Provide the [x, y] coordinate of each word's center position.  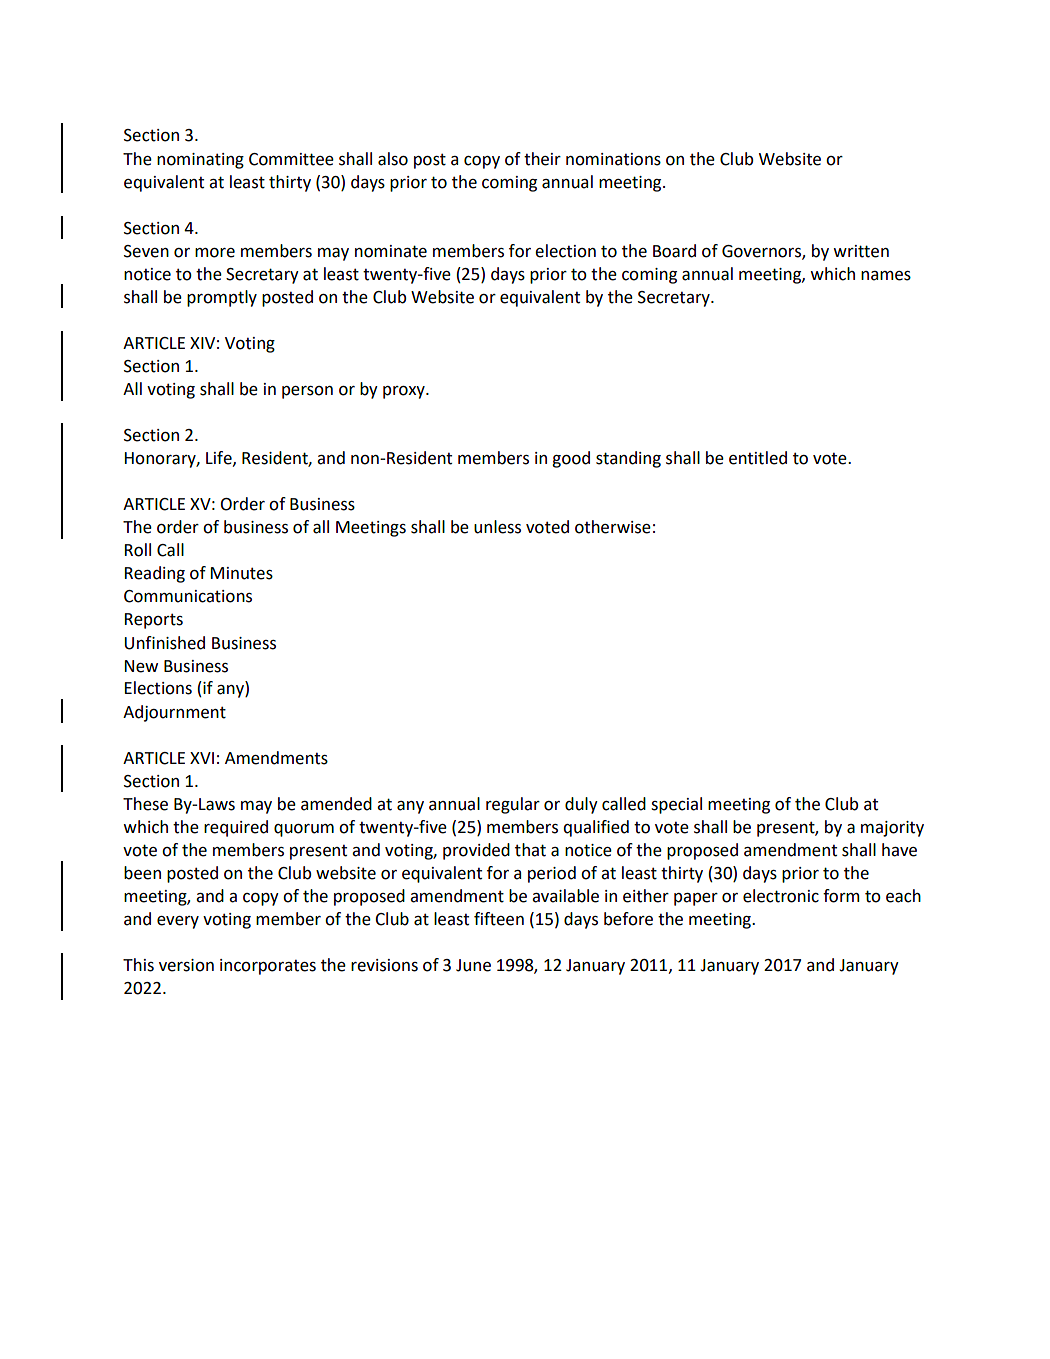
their [542, 159]
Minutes [242, 573]
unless [497, 527]
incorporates [268, 967]
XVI [202, 758]
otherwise [613, 527]
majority [892, 829]
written [861, 251]
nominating [200, 161]
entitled [758, 458]
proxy [405, 392]
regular [513, 805]
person [307, 392]
